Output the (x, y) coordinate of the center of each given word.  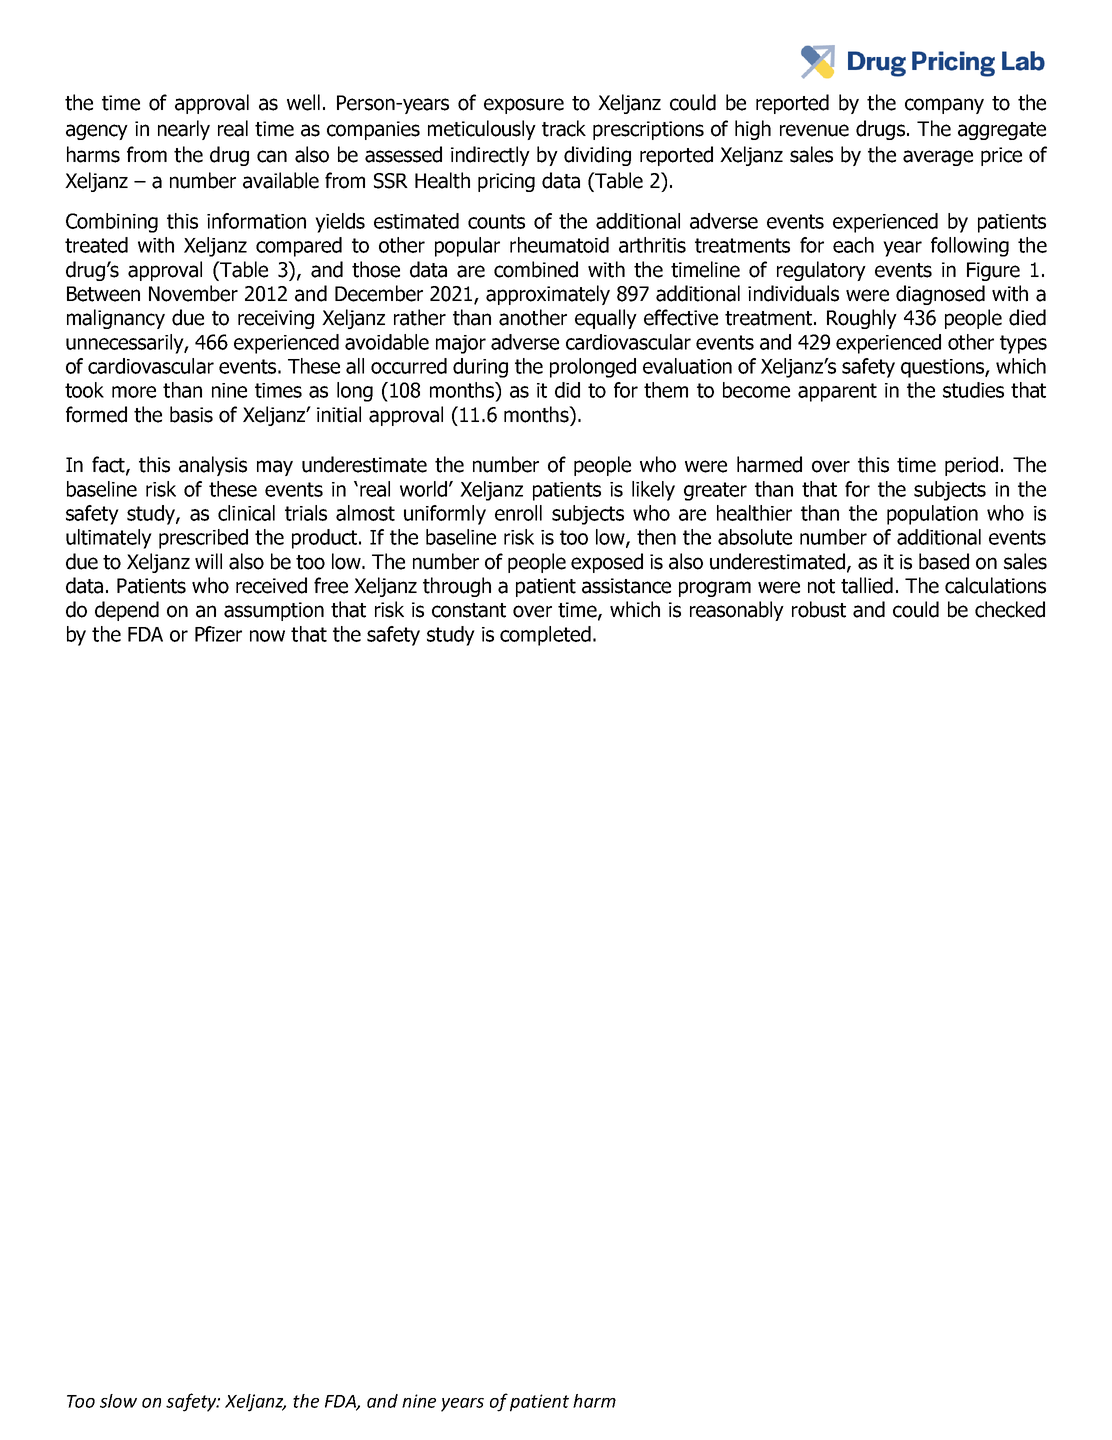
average (938, 158)
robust (819, 609)
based (944, 561)
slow (118, 1401)
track (564, 128)
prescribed (203, 539)
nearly (184, 130)
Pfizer (218, 634)
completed (545, 636)
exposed (607, 563)
